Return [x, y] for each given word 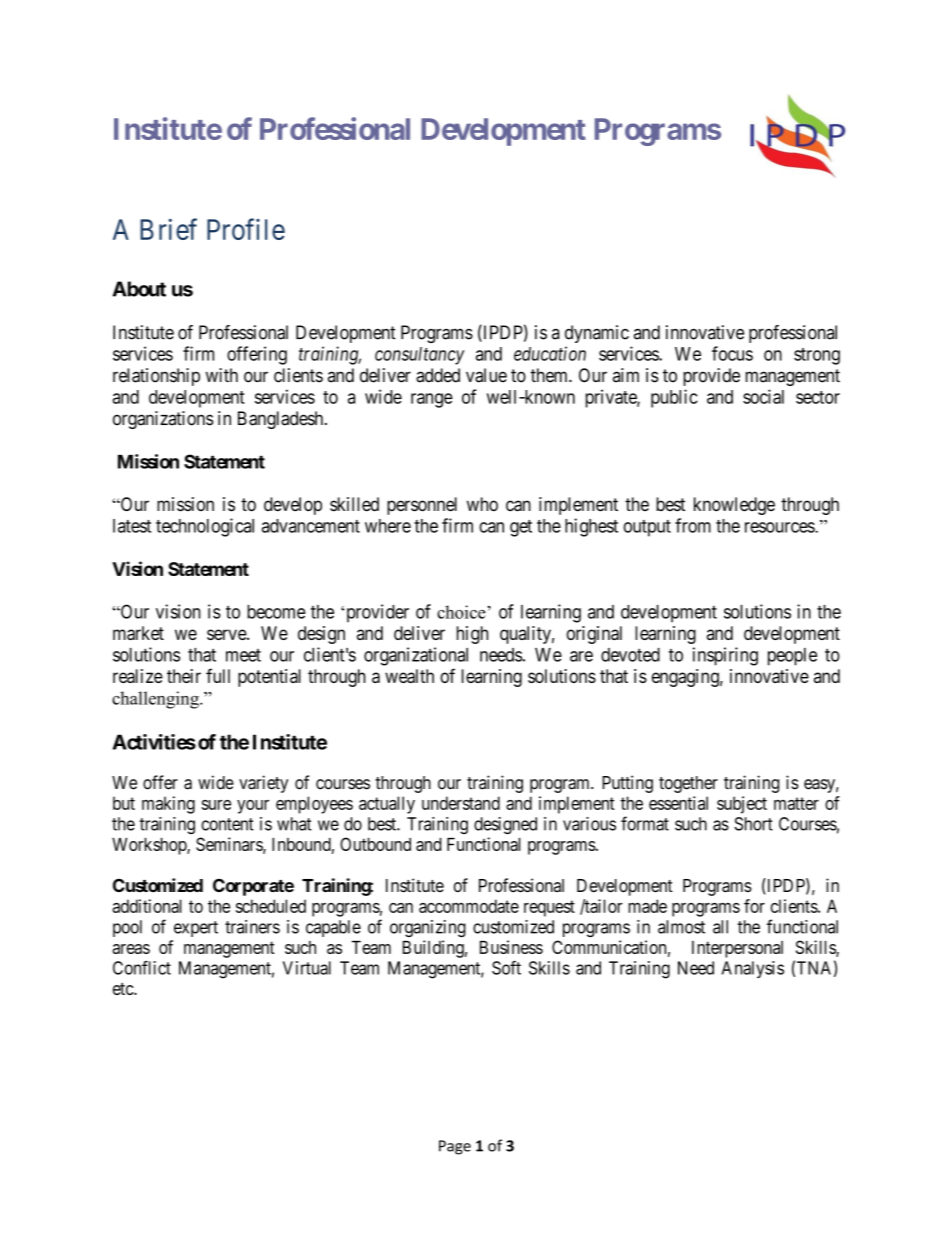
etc [124, 989]
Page [455, 1147]
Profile [246, 229]
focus [732, 353]
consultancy [419, 356]
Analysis [753, 969]
